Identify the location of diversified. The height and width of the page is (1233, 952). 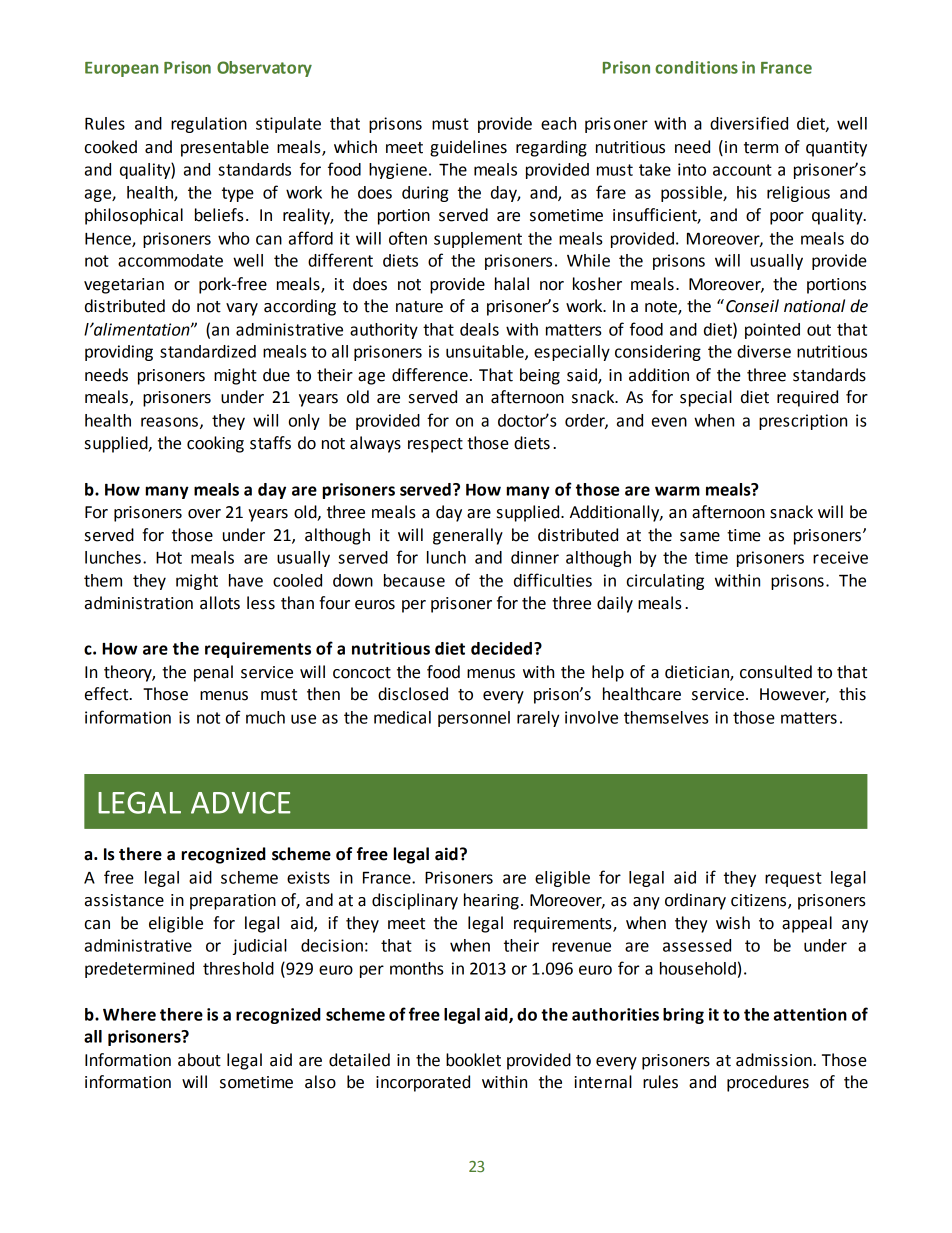
(749, 123).
